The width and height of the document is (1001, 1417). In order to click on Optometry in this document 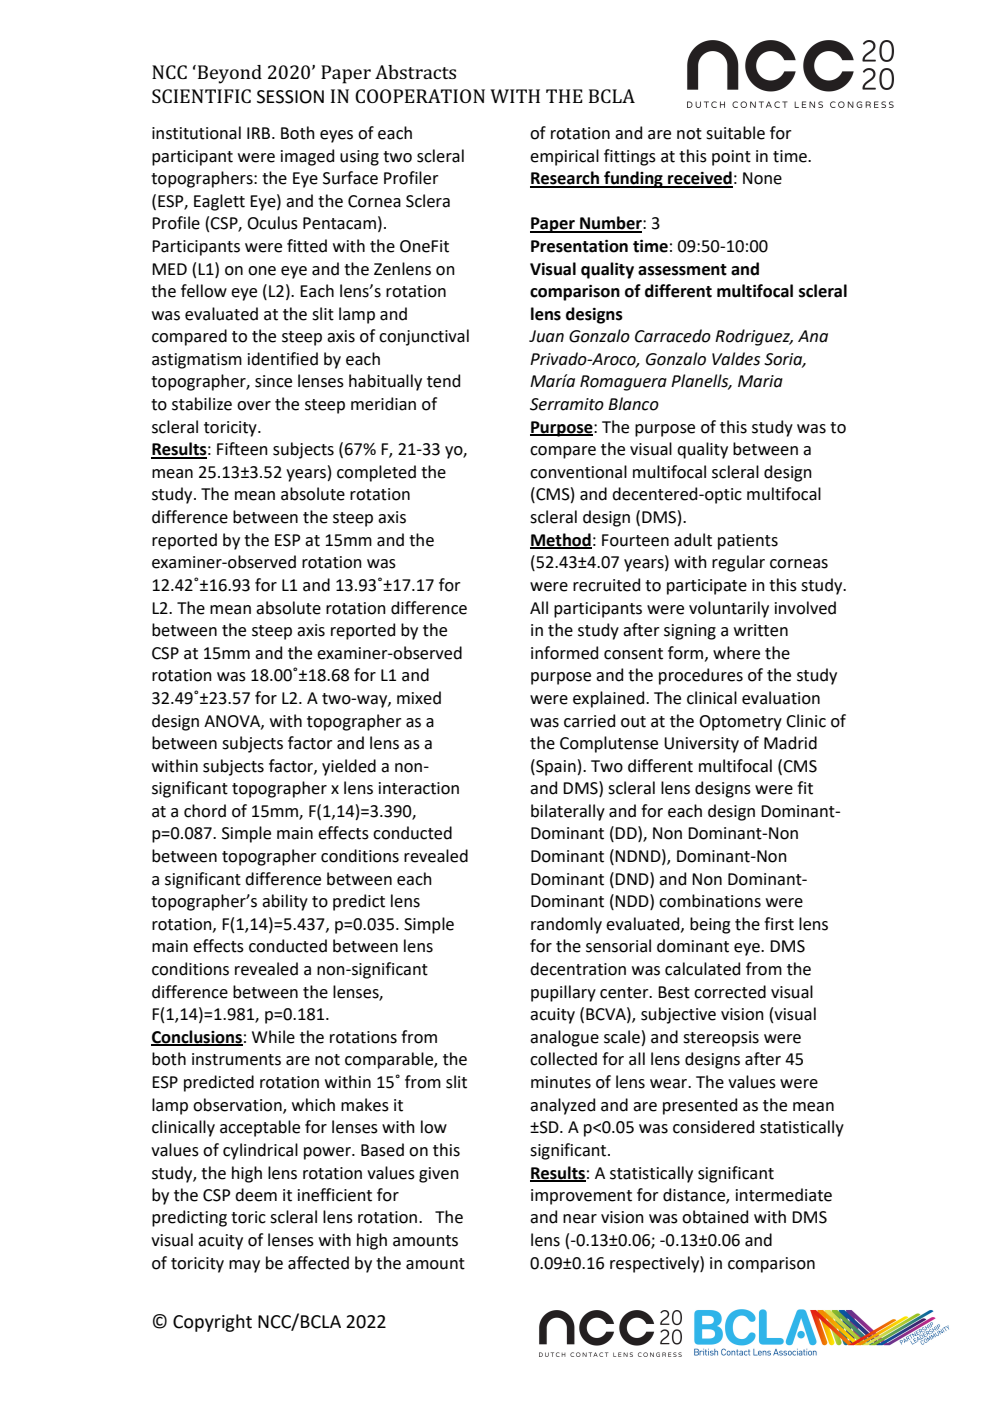, I will do `click(740, 723)`.
